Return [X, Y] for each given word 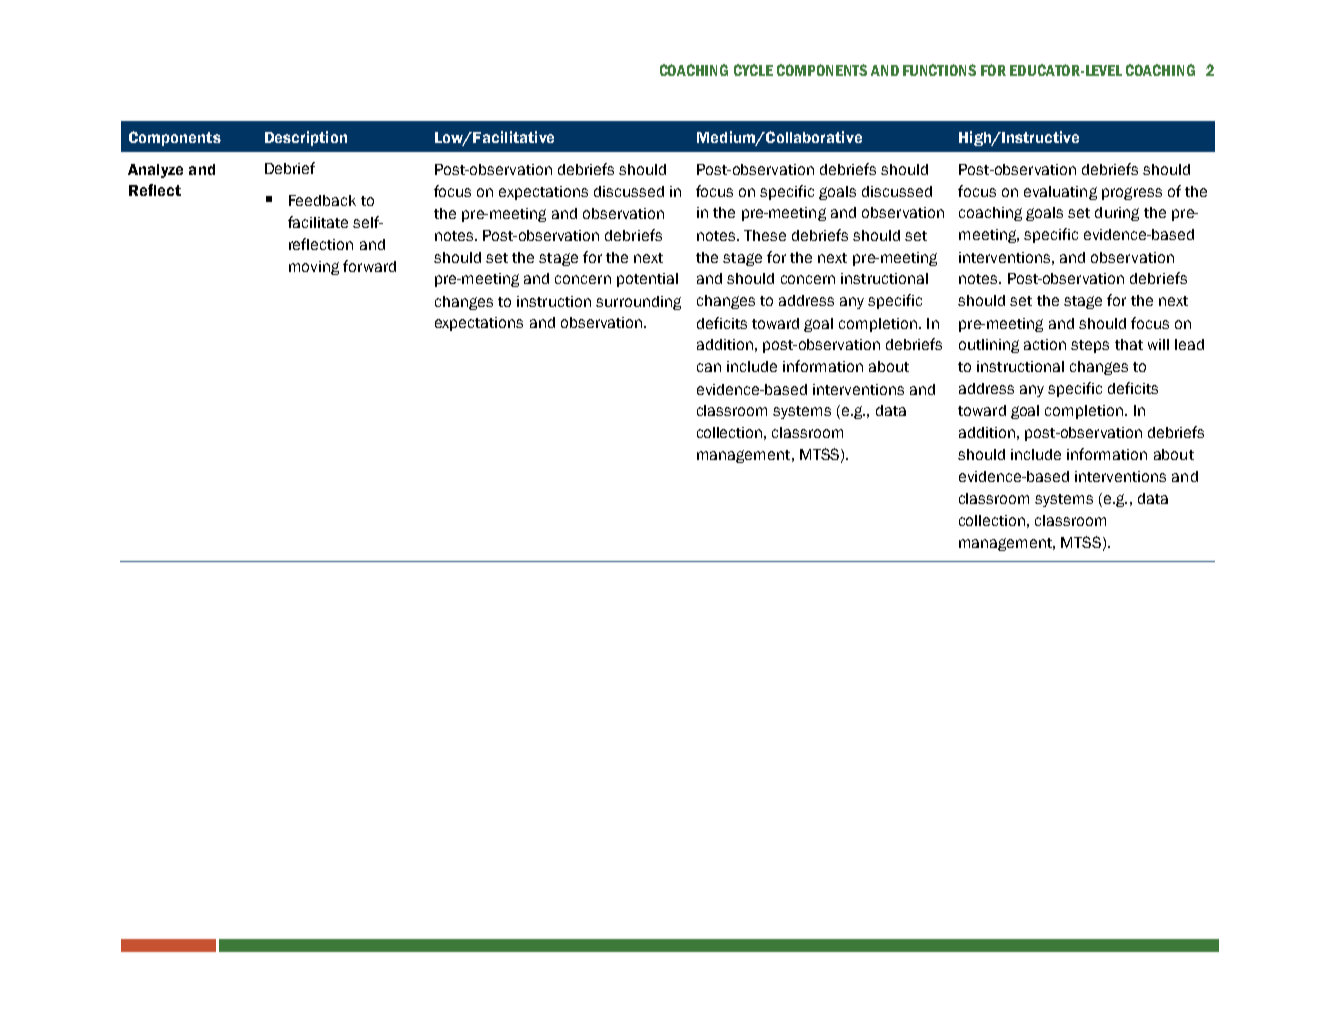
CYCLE [753, 70]
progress [1132, 193]
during [1117, 214]
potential [647, 280]
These [765, 235]
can [709, 367]
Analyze [155, 171]
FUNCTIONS [939, 70]
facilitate [318, 222]
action [1045, 344]
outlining [989, 346]
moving [314, 268]
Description [306, 138]
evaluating [1060, 193]
